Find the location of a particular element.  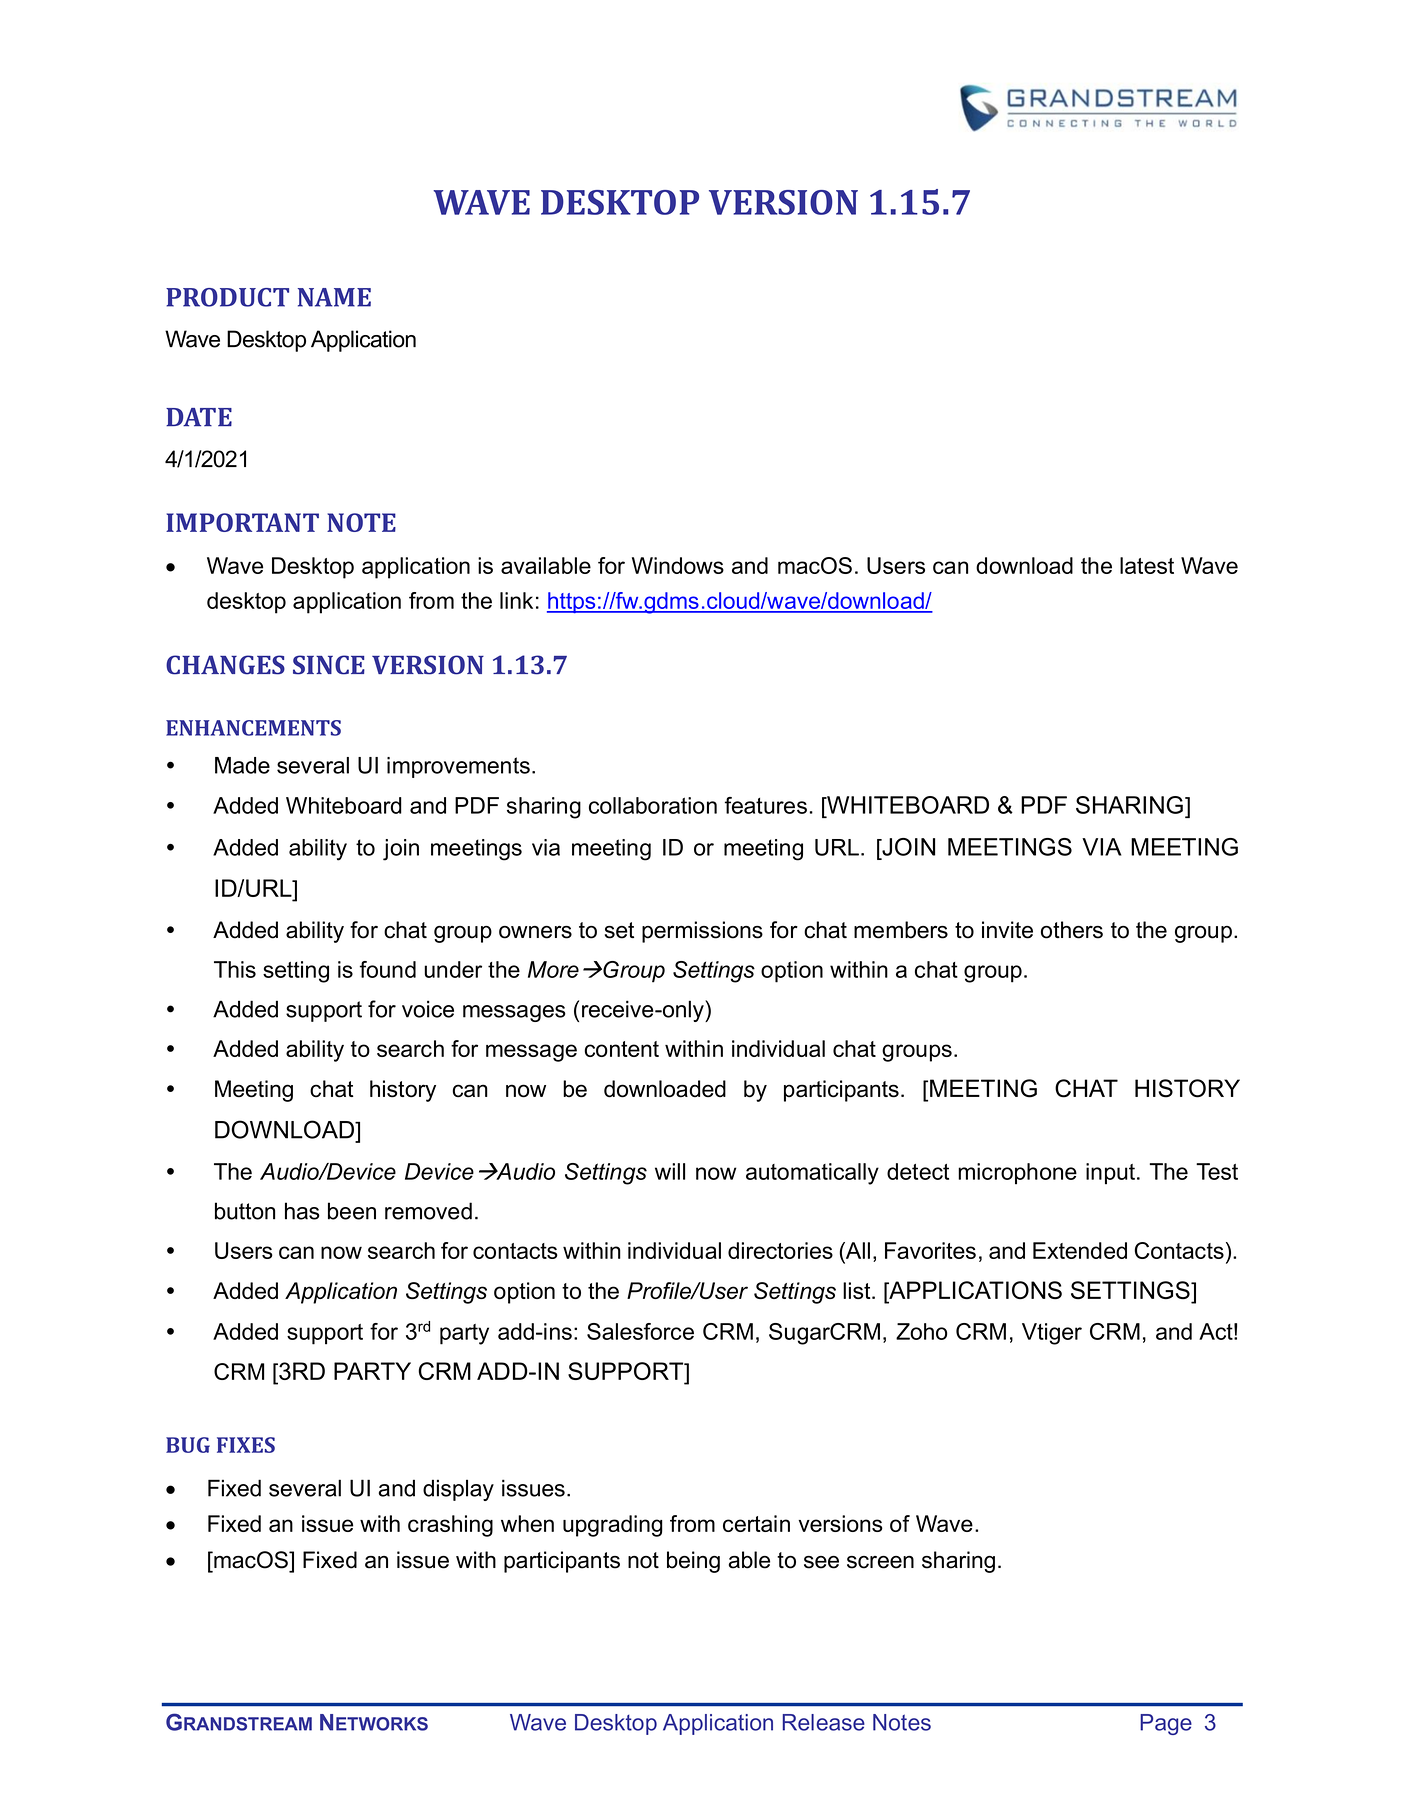

SINCE is located at coordinates (329, 665).
